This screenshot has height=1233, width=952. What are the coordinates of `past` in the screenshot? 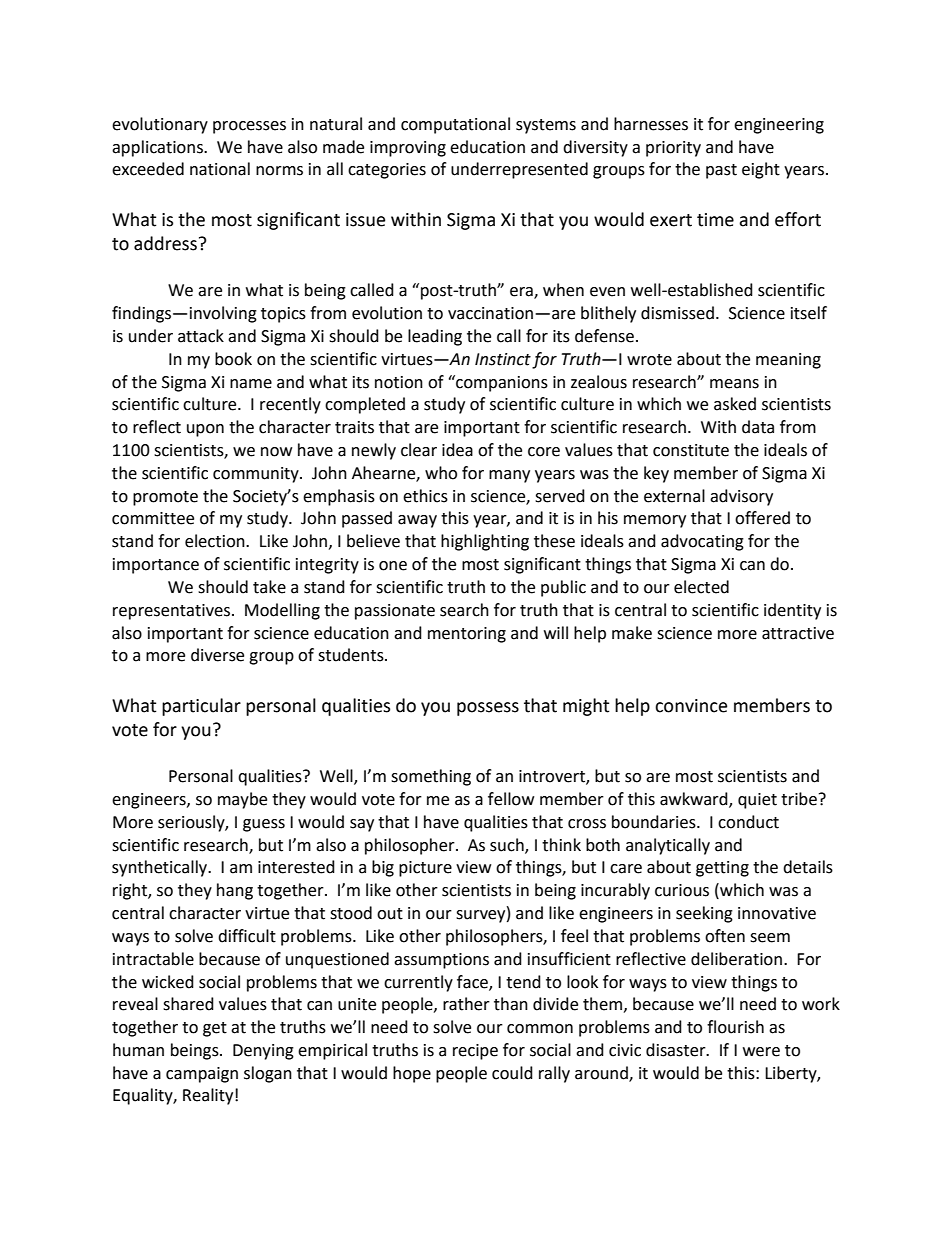 It's located at (721, 171).
